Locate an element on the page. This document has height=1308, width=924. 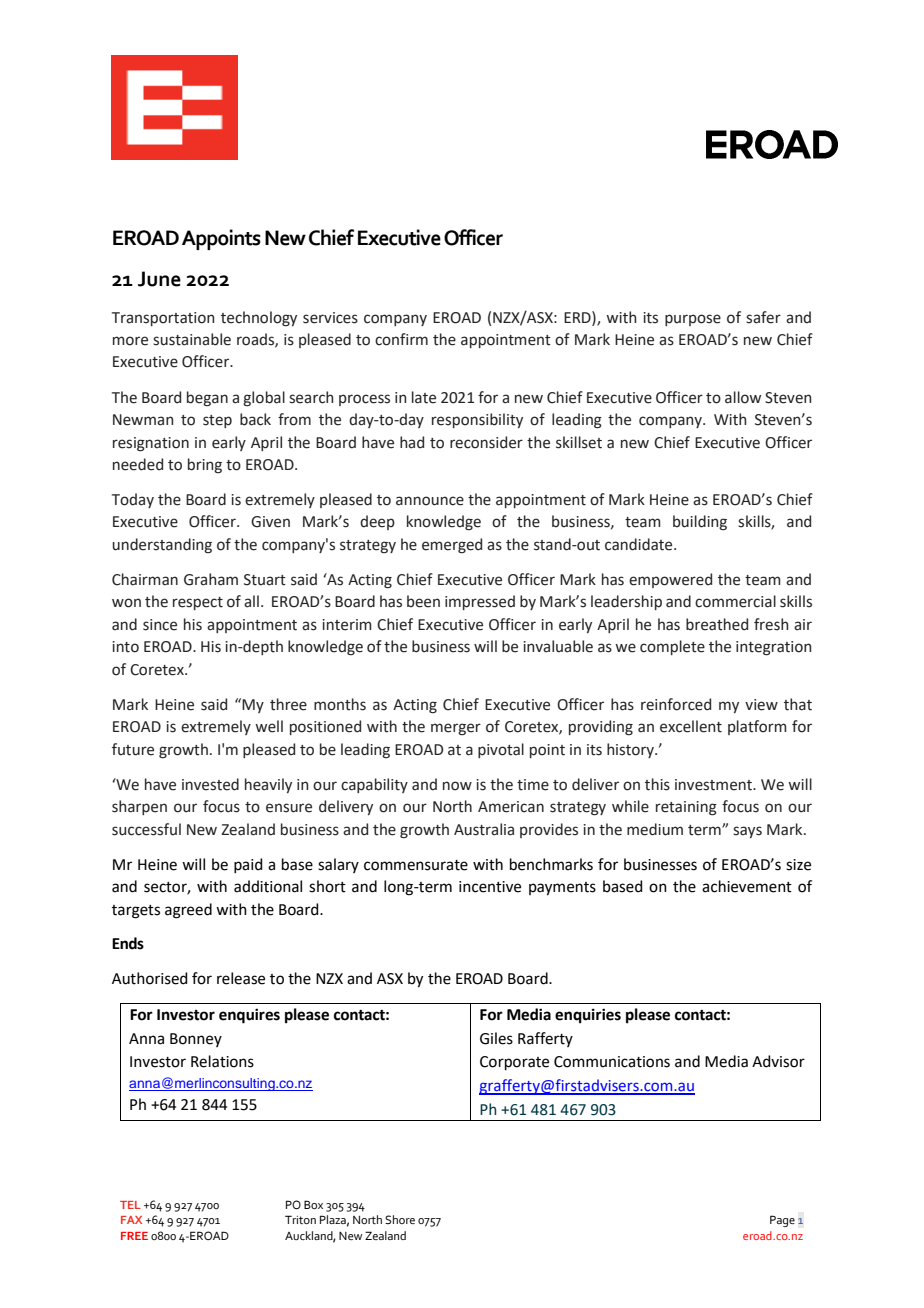
Transportation is located at coordinates (163, 319).
